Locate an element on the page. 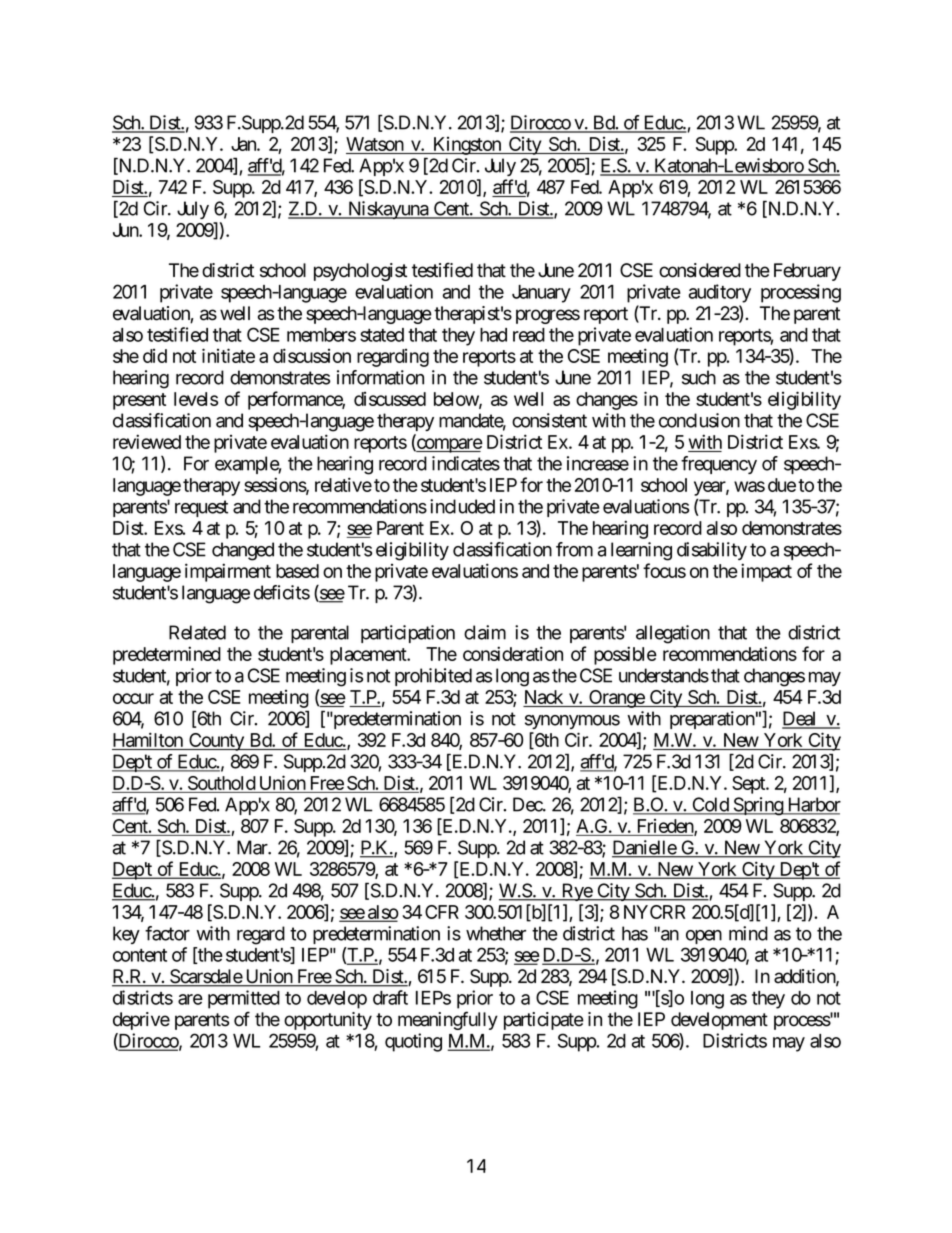 This image has height=1233, width=952. considered is located at coordinates (700, 270).
